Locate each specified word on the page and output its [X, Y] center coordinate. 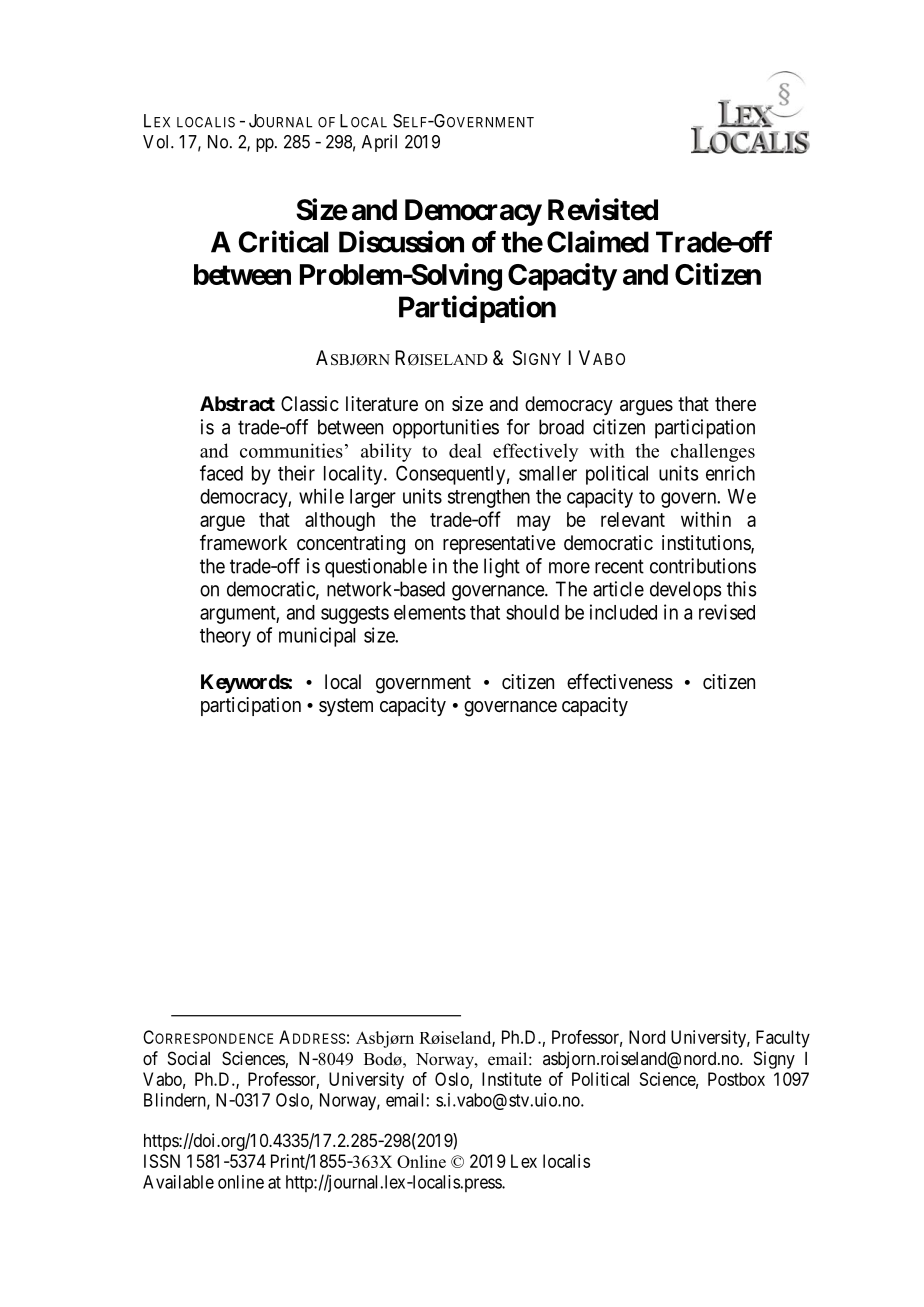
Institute [512, 1079]
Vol [157, 142]
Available [178, 1182]
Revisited [603, 209]
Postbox [736, 1079]
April [379, 143]
